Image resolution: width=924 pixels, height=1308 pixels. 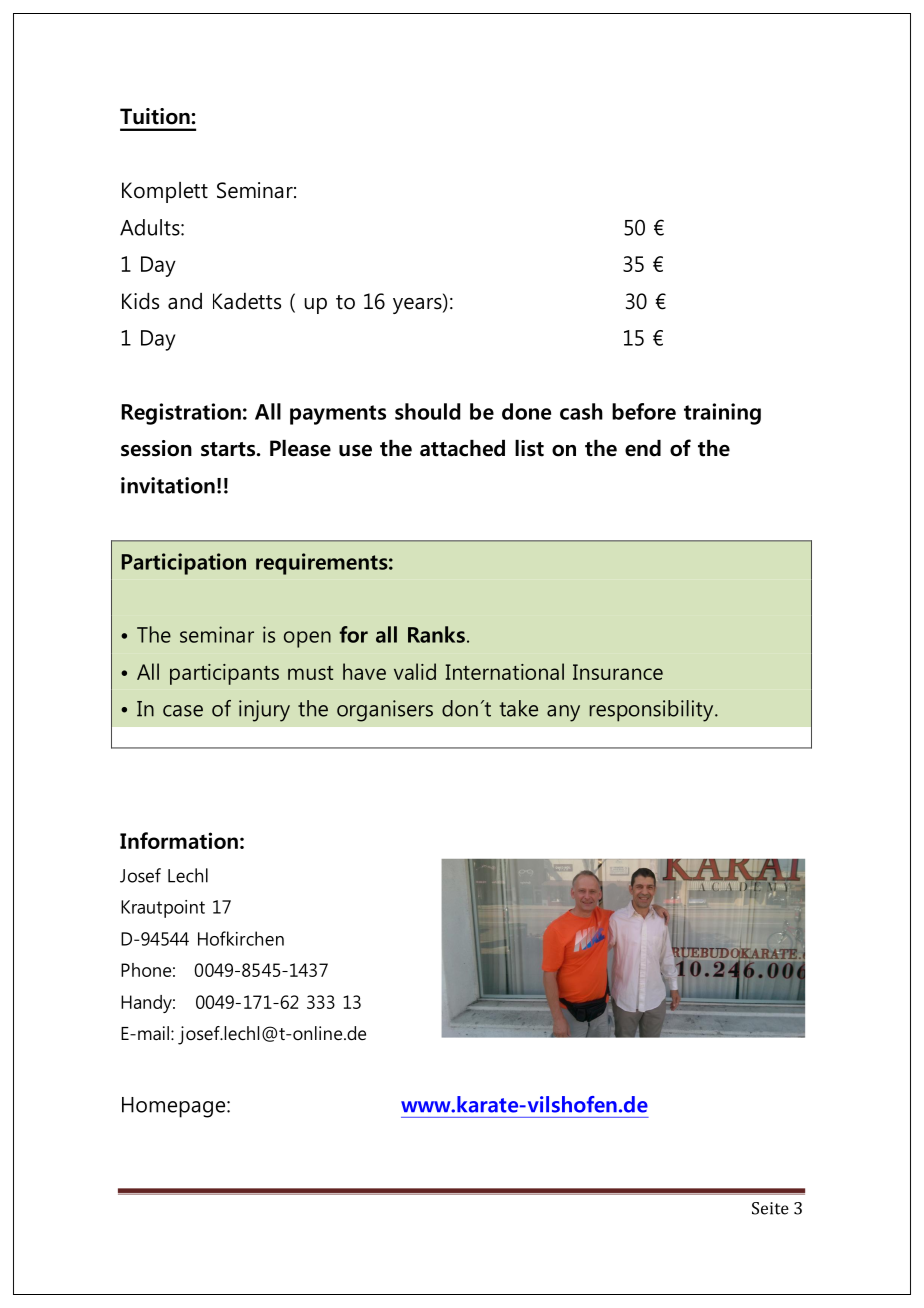 What do you see at coordinates (563, 713) in the screenshot?
I see `any` at bounding box center [563, 713].
